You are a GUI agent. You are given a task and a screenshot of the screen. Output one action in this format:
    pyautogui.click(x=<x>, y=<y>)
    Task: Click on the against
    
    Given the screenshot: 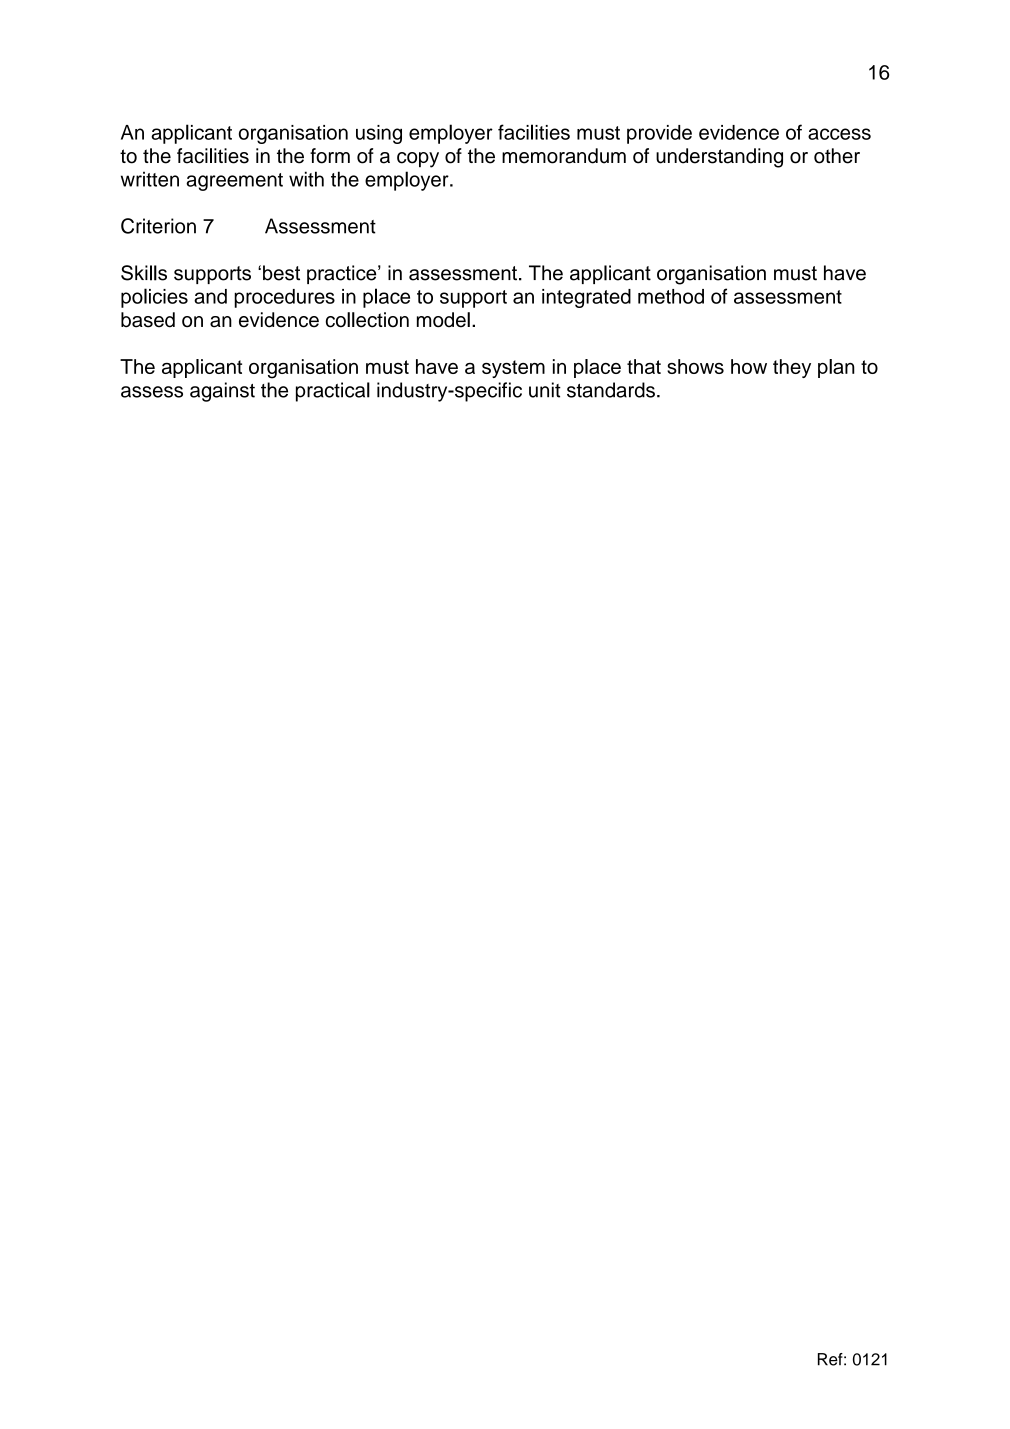 What is the action you would take?
    pyautogui.click(x=222, y=392)
